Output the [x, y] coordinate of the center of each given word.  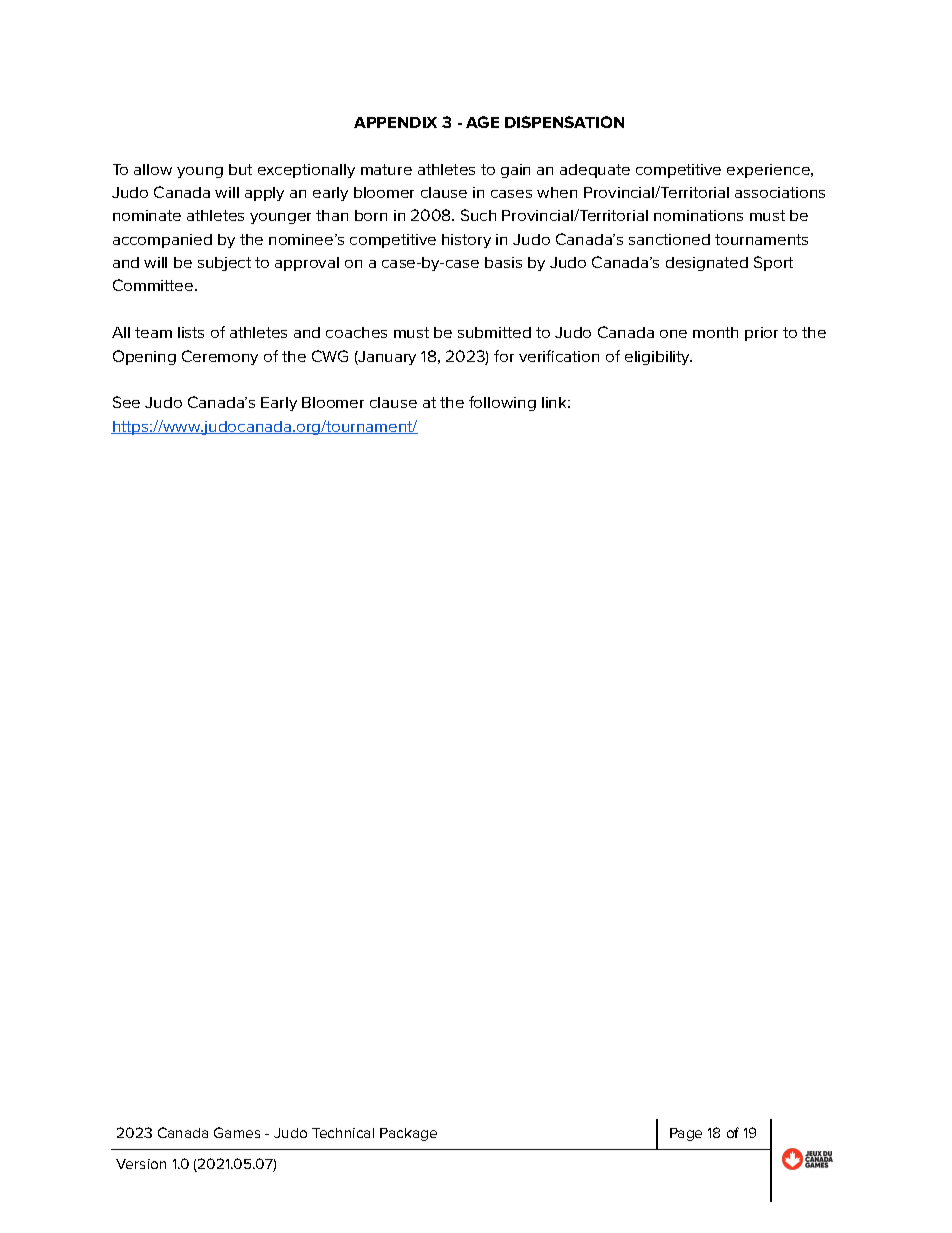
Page [686, 1134]
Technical [343, 1133]
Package [408, 1134]
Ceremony [220, 357]
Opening [144, 357]
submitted [494, 332]
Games [237, 1132]
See [126, 402]
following [502, 403]
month [715, 332]
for [504, 356]
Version [141, 1164]
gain [515, 171]
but [240, 169]
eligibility [658, 358]
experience [770, 171]
